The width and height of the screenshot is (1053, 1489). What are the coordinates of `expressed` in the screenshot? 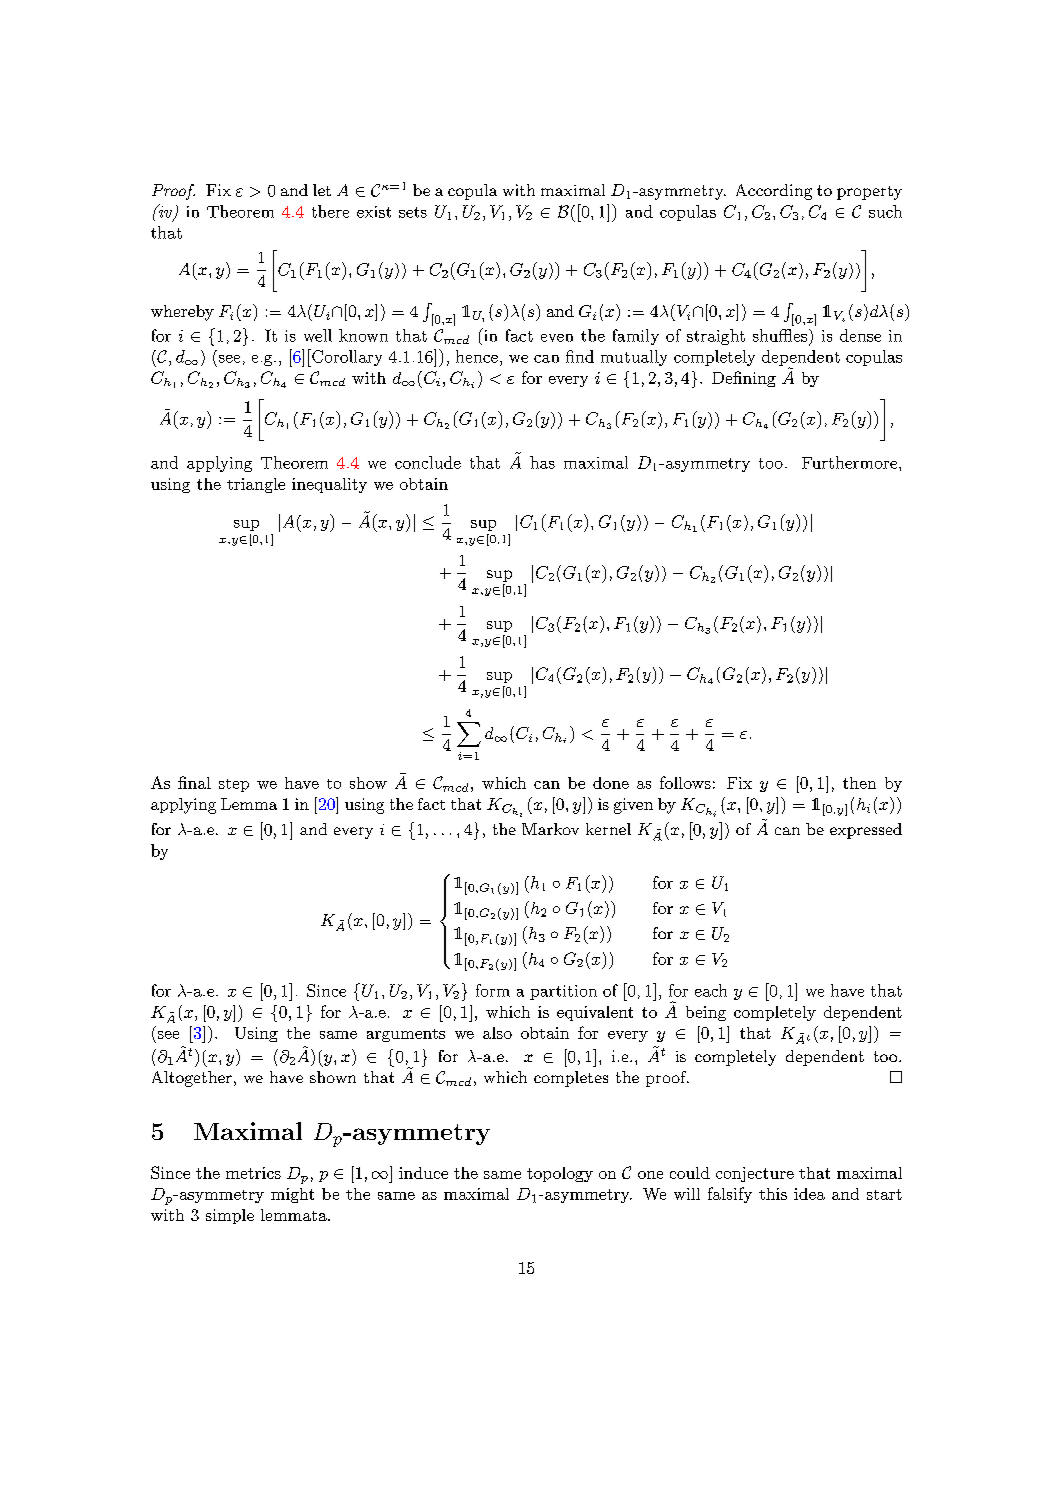 It's located at (866, 831).
